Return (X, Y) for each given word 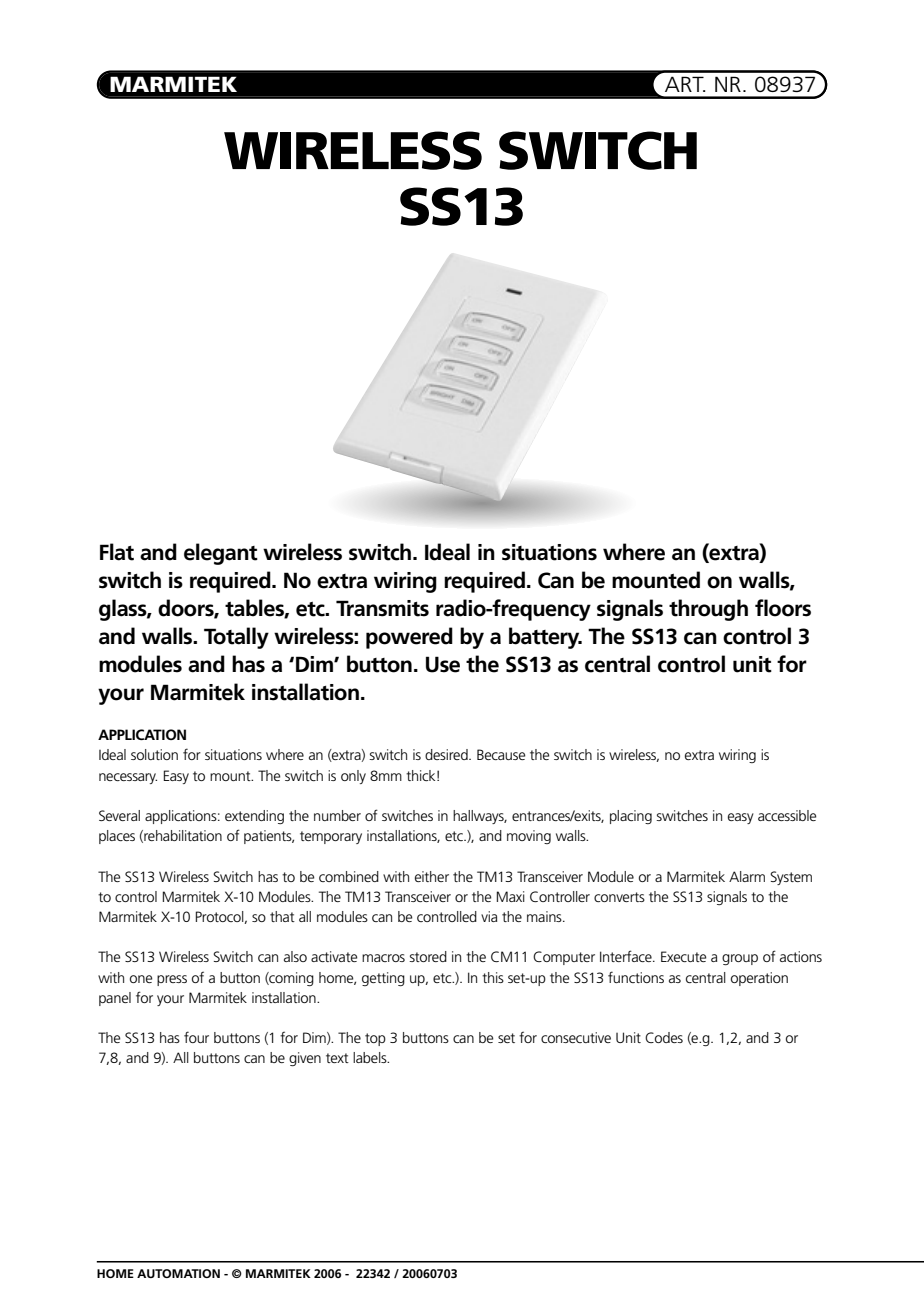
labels (371, 1057)
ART (685, 84)
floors (783, 608)
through (708, 610)
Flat (117, 552)
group (740, 959)
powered (409, 638)
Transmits (382, 608)
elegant (221, 554)
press (172, 980)
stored (428, 956)
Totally (236, 638)
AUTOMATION (178, 1273)
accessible (787, 815)
